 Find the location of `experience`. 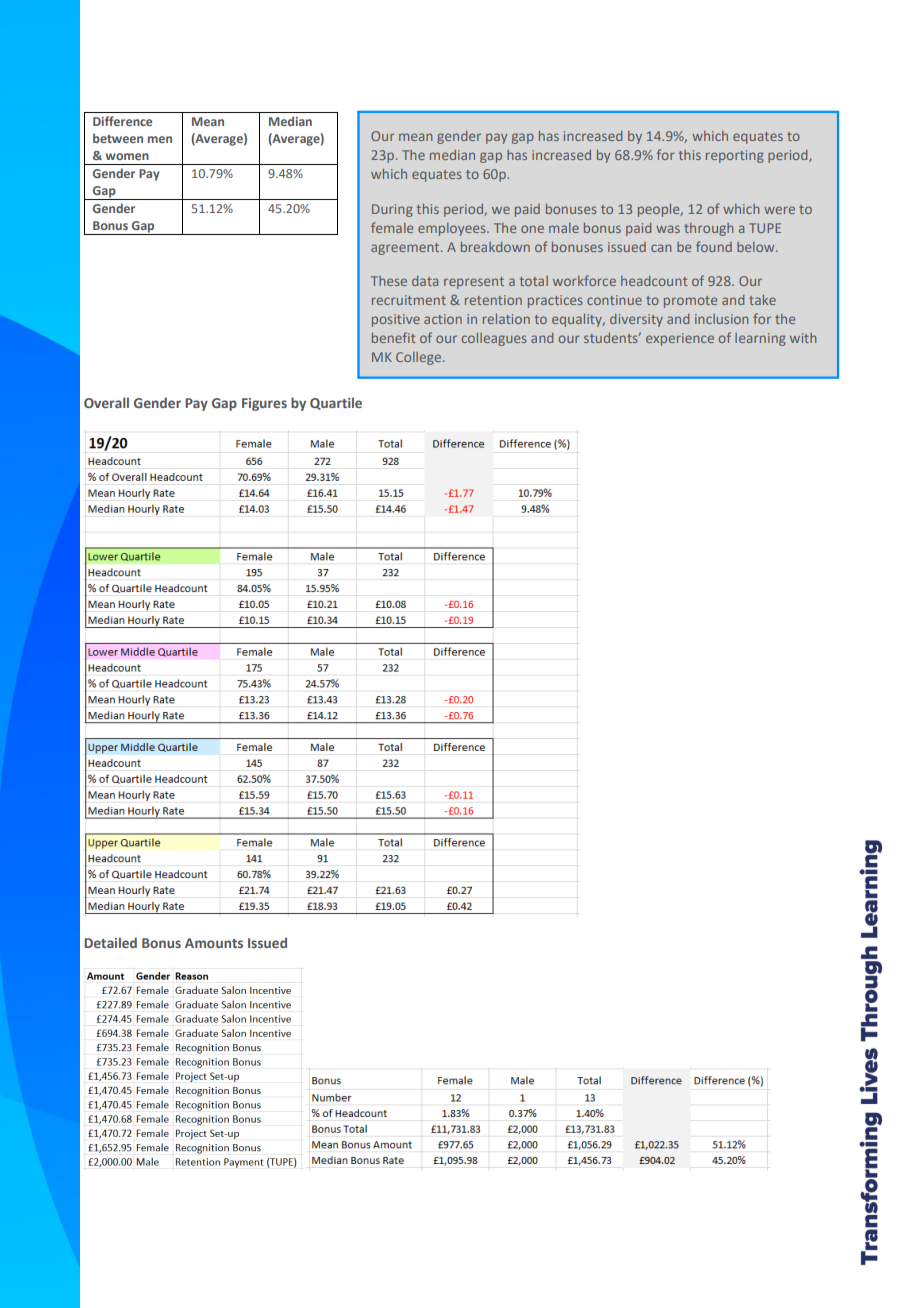

experience is located at coordinates (680, 339).
